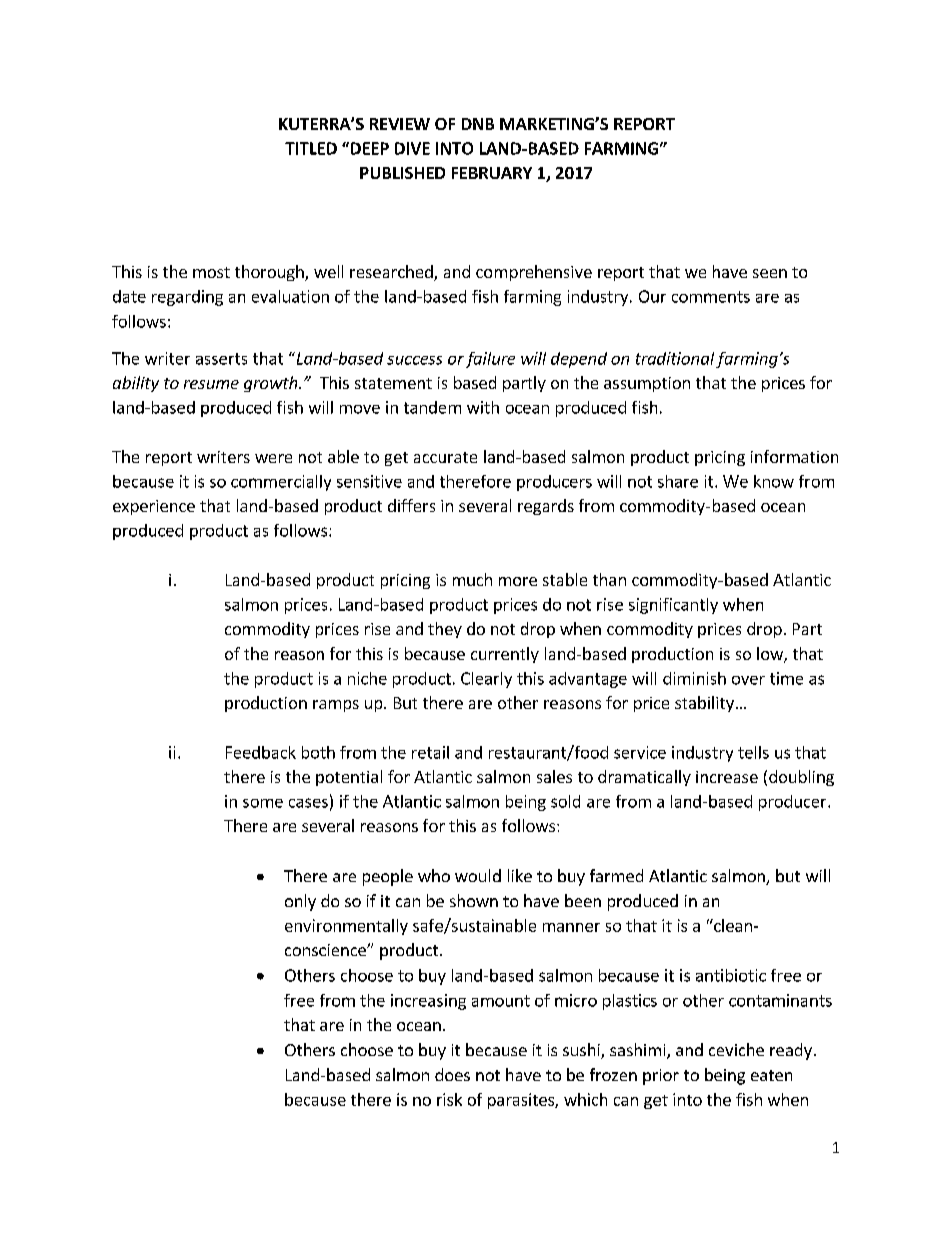 The width and height of the page is (952, 1233). Describe the element at coordinates (428, 1002) in the page. I see `increasing` at that location.
